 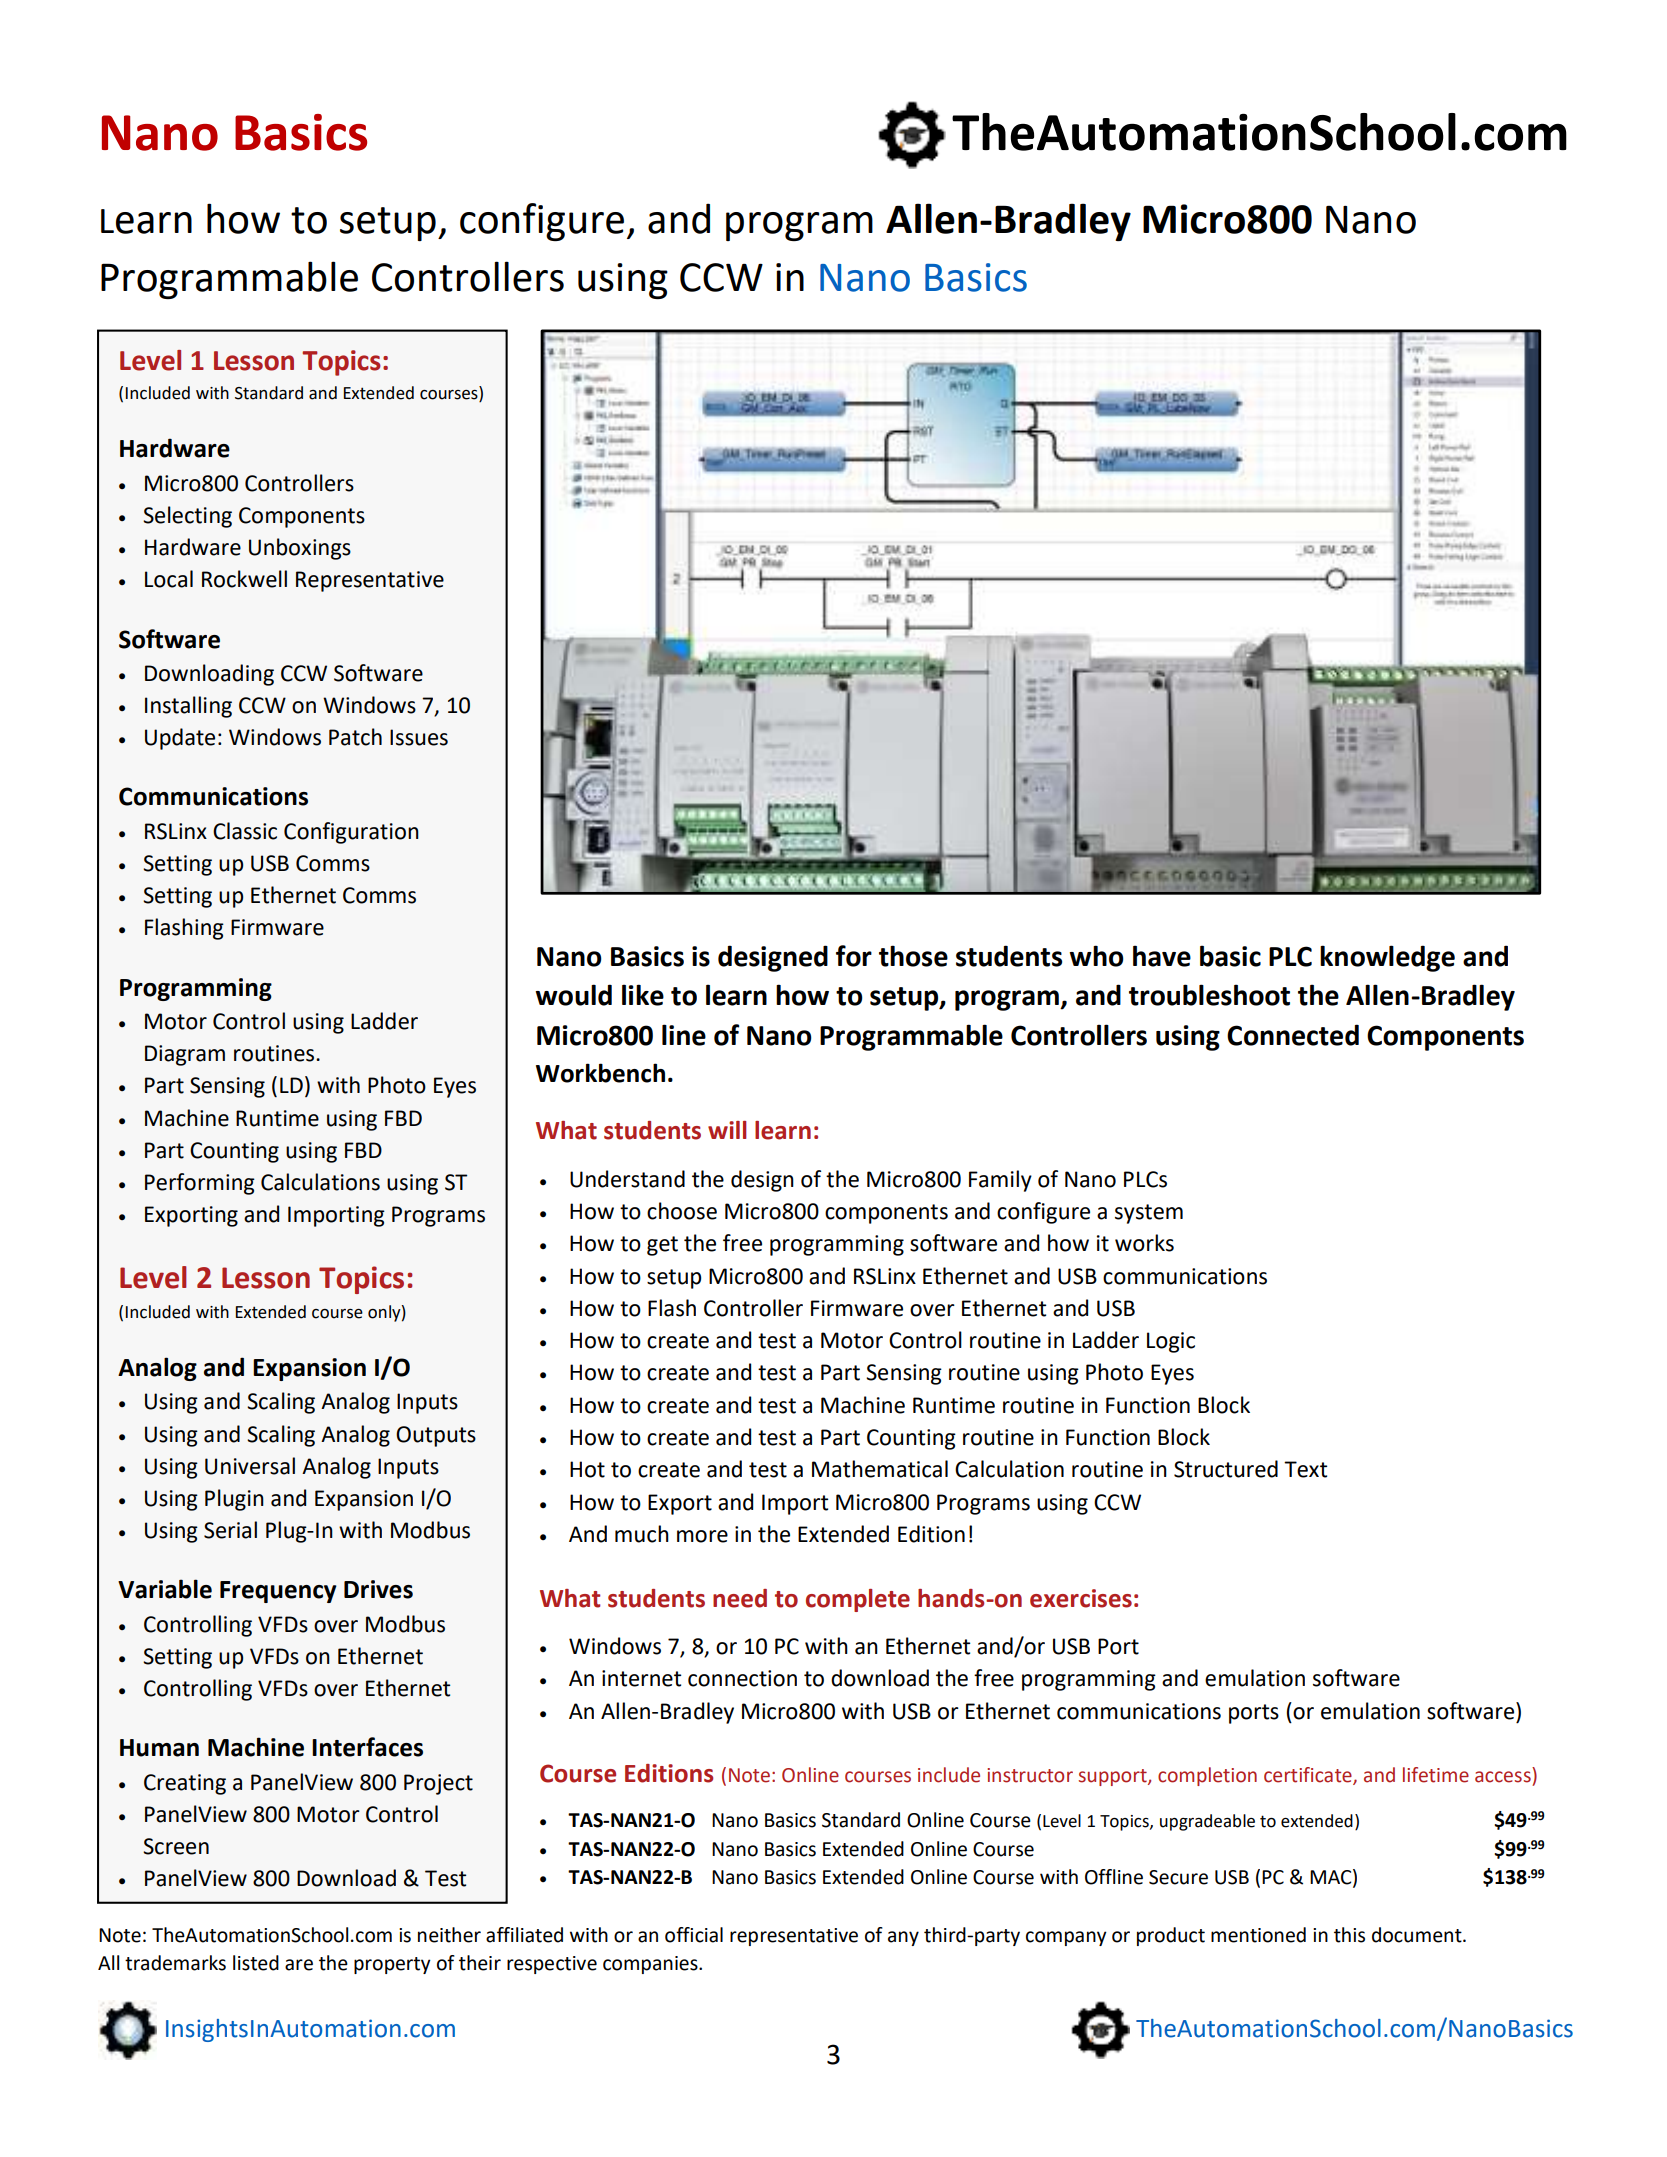 I want to click on this, so click(x=1349, y=1935).
